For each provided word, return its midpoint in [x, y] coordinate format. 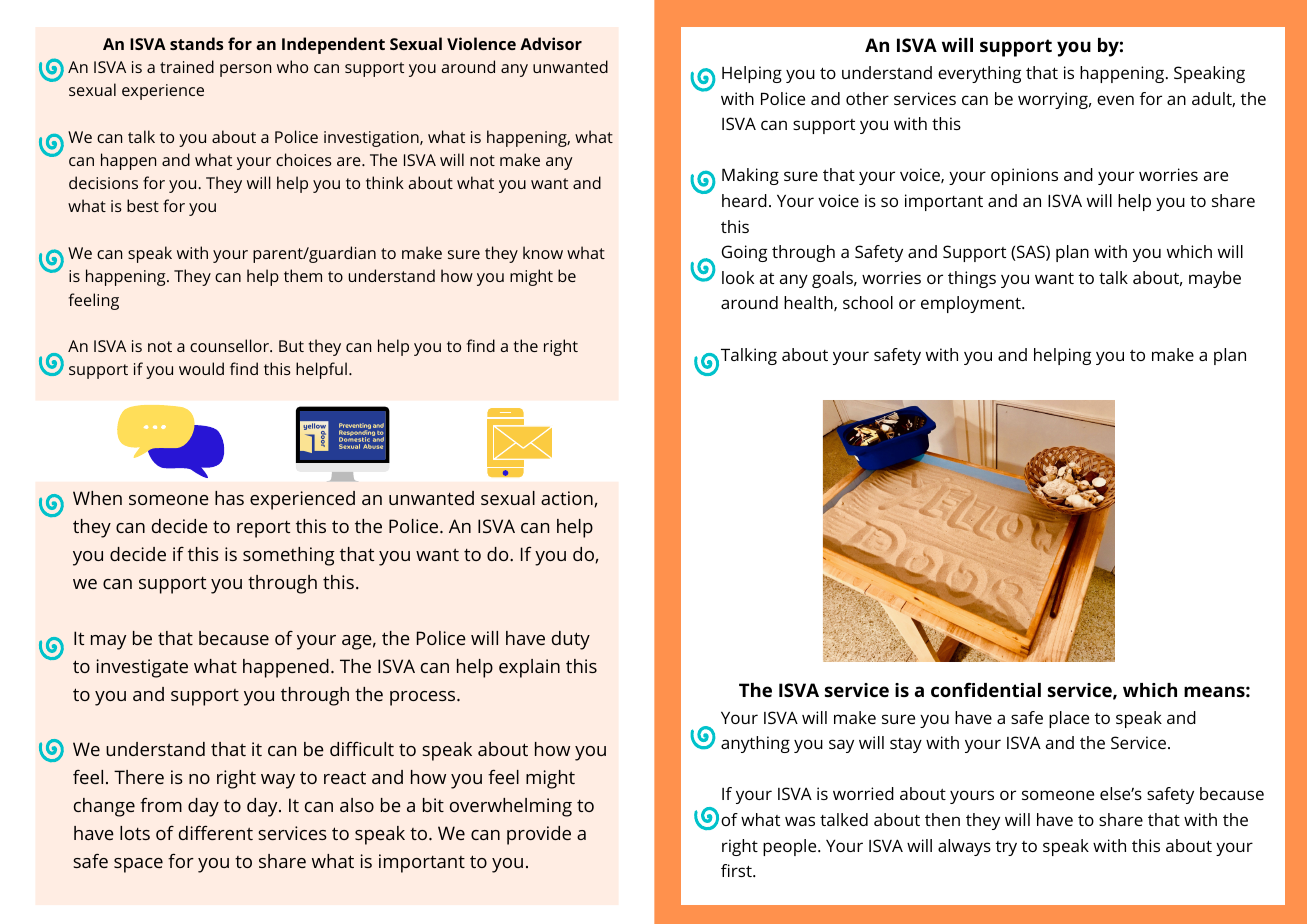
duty [571, 640]
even [1115, 100]
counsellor [230, 345]
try [1006, 848]
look [738, 277]
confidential [986, 689]
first [737, 870]
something [289, 556]
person [245, 70]
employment [972, 304]
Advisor [551, 43]
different [216, 832]
